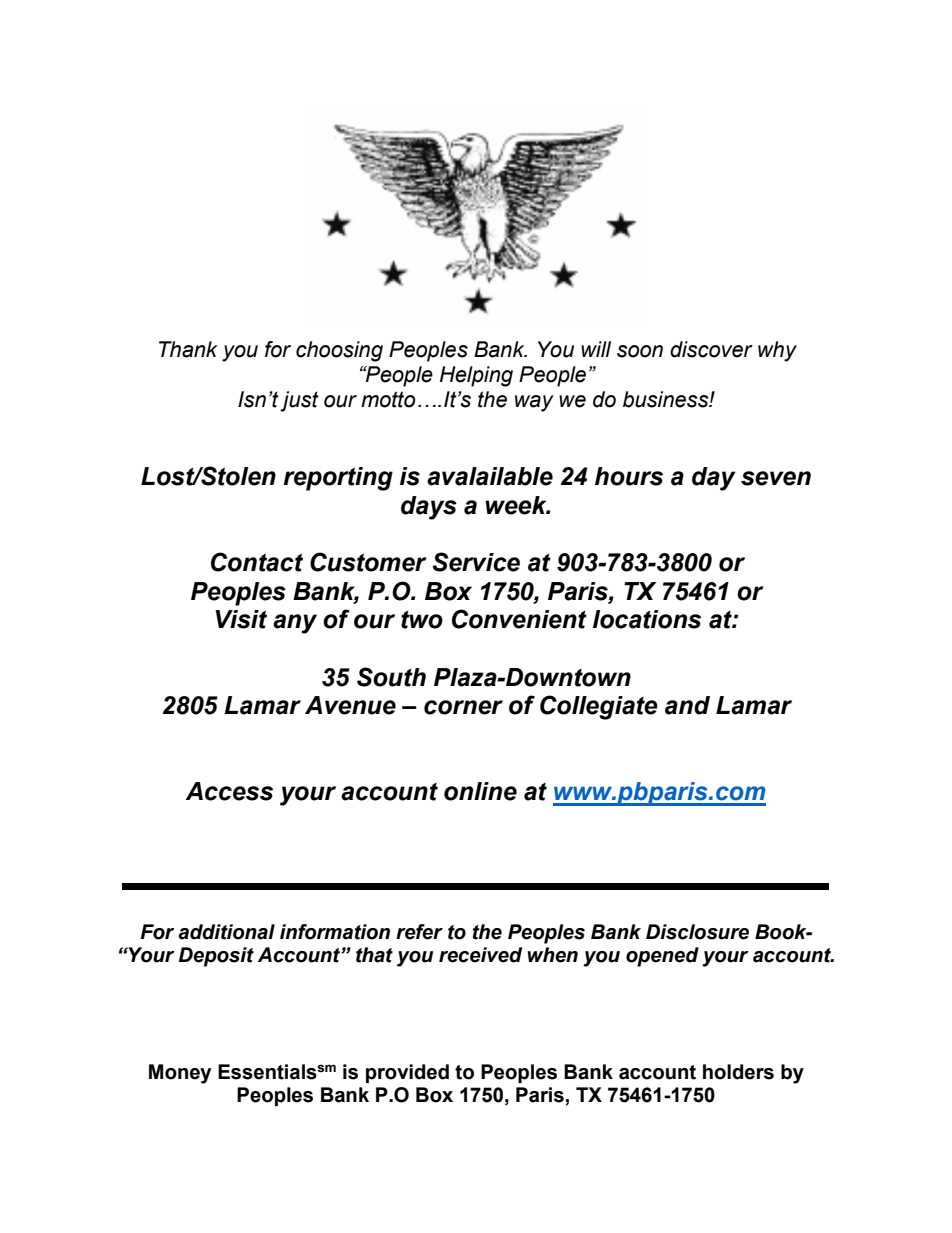 The height and width of the screenshot is (1233, 952). Describe the element at coordinates (407, 1073) in the screenshot. I see `provided` at that location.
